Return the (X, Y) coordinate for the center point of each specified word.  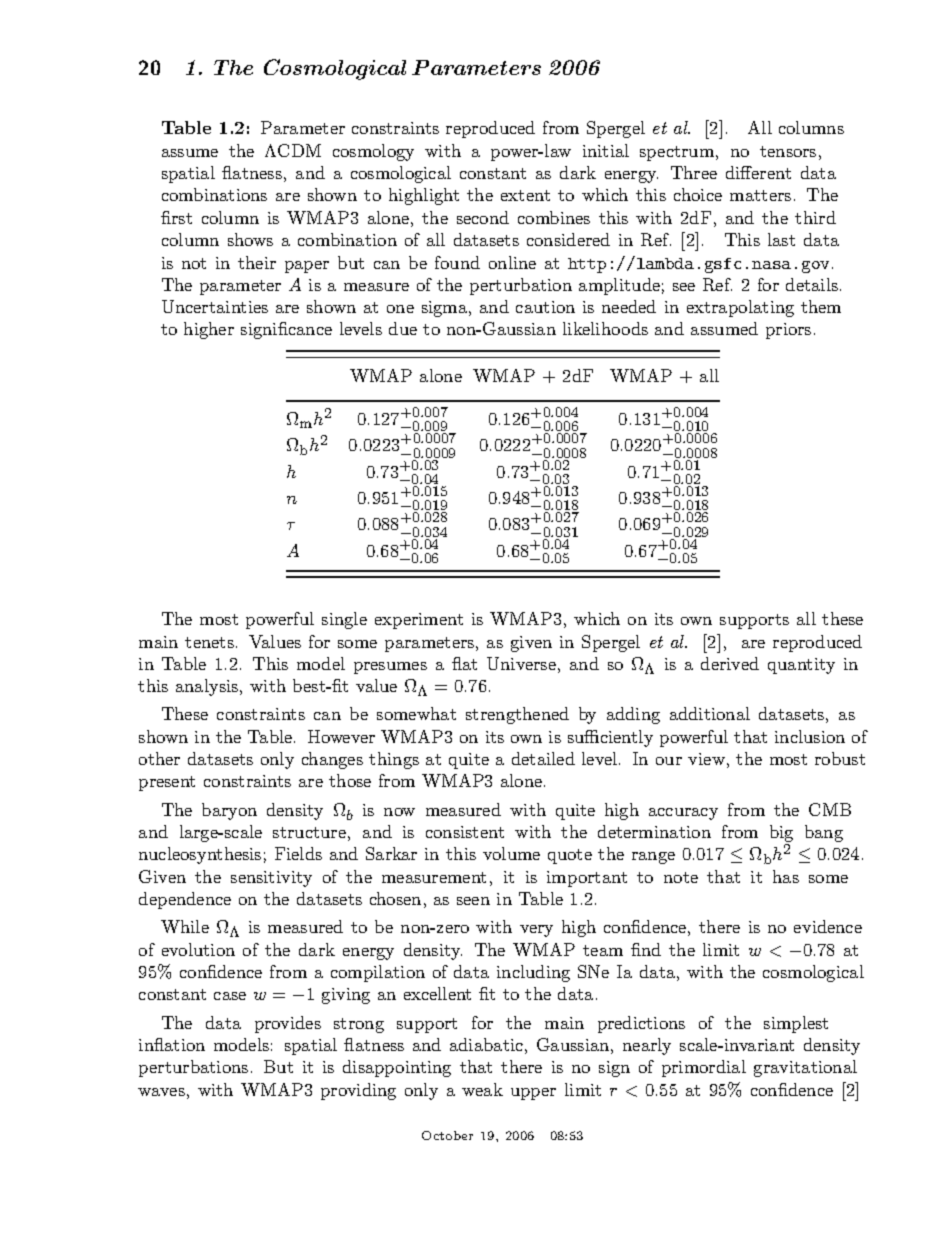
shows (250, 239)
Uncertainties (215, 306)
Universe (521, 663)
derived (730, 663)
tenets (209, 642)
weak (482, 1089)
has (786, 876)
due (403, 328)
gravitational (805, 1068)
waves (161, 1092)
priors (788, 331)
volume (511, 853)
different (758, 172)
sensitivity (271, 879)
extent (525, 195)
